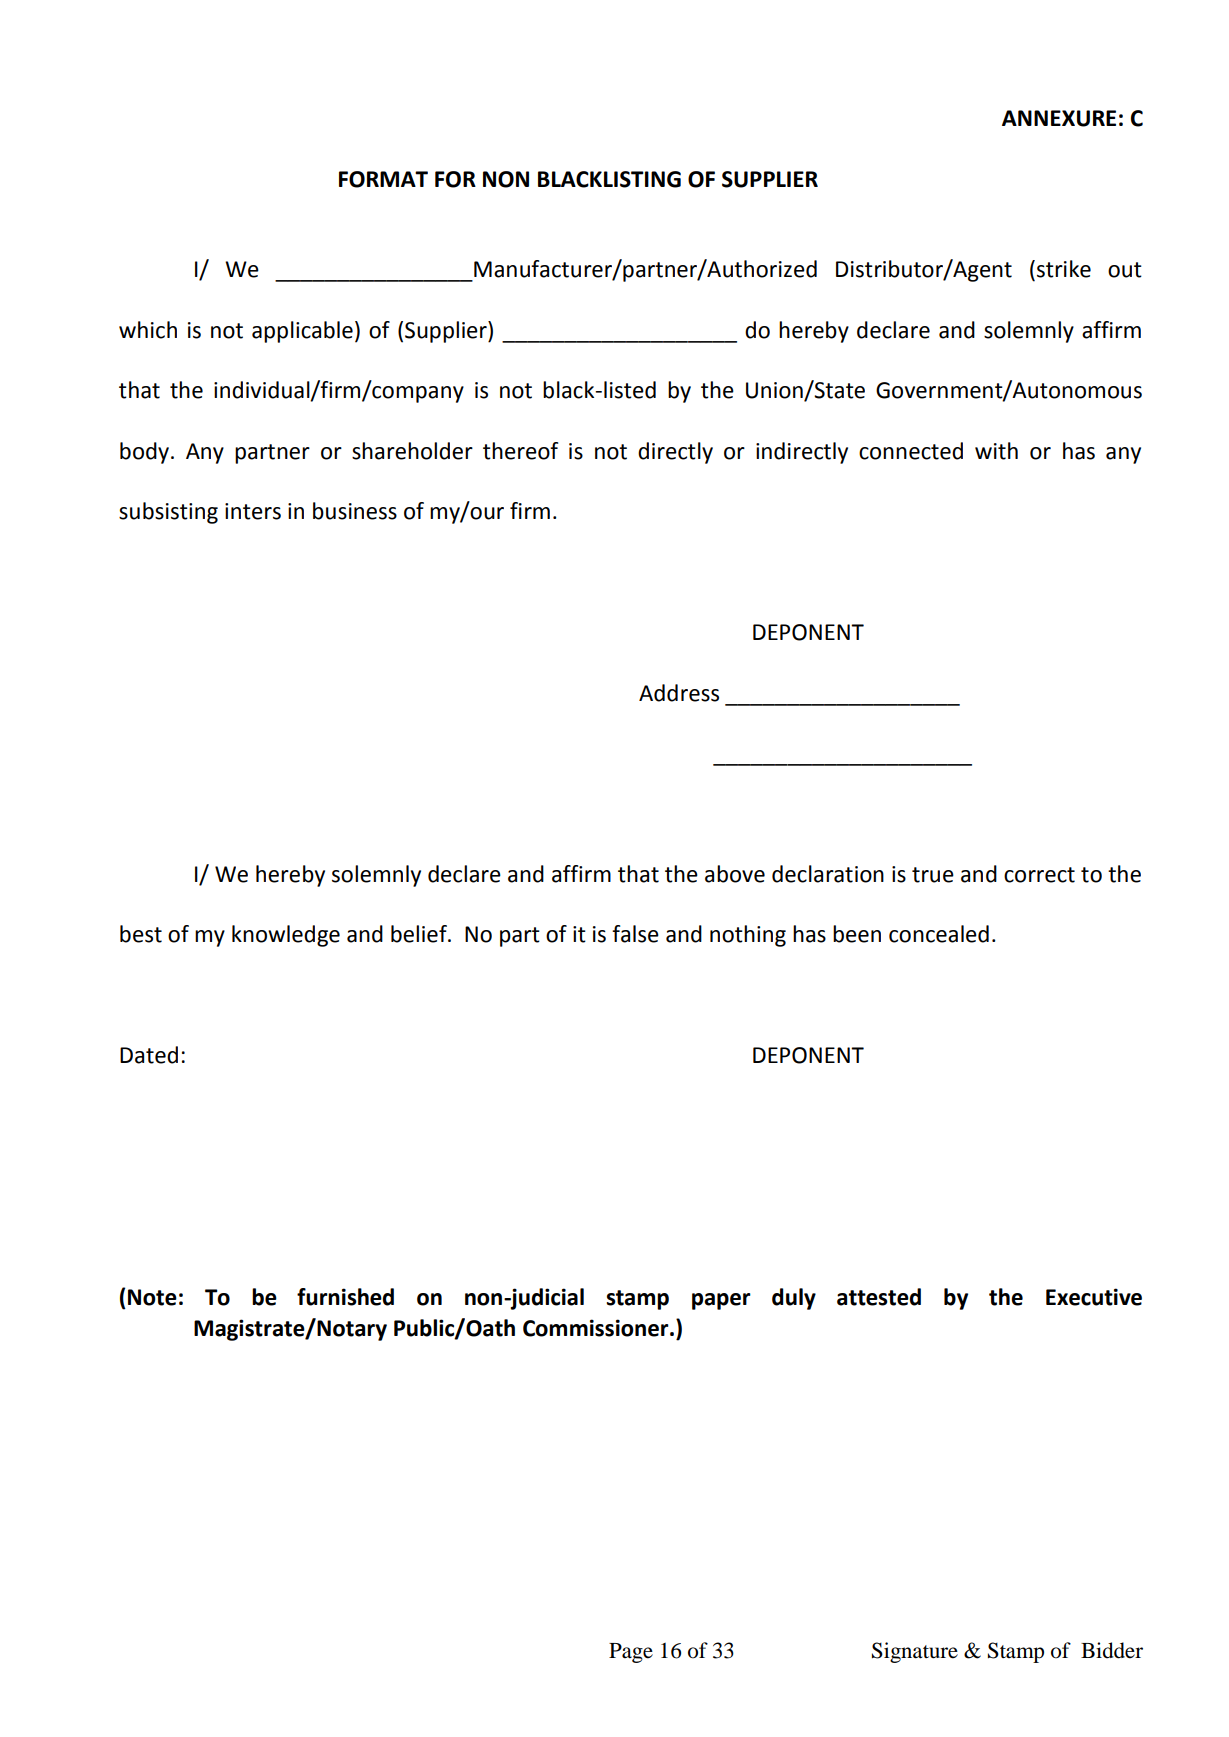  What do you see at coordinates (168, 513) in the page?
I see `subsisting` at bounding box center [168, 513].
